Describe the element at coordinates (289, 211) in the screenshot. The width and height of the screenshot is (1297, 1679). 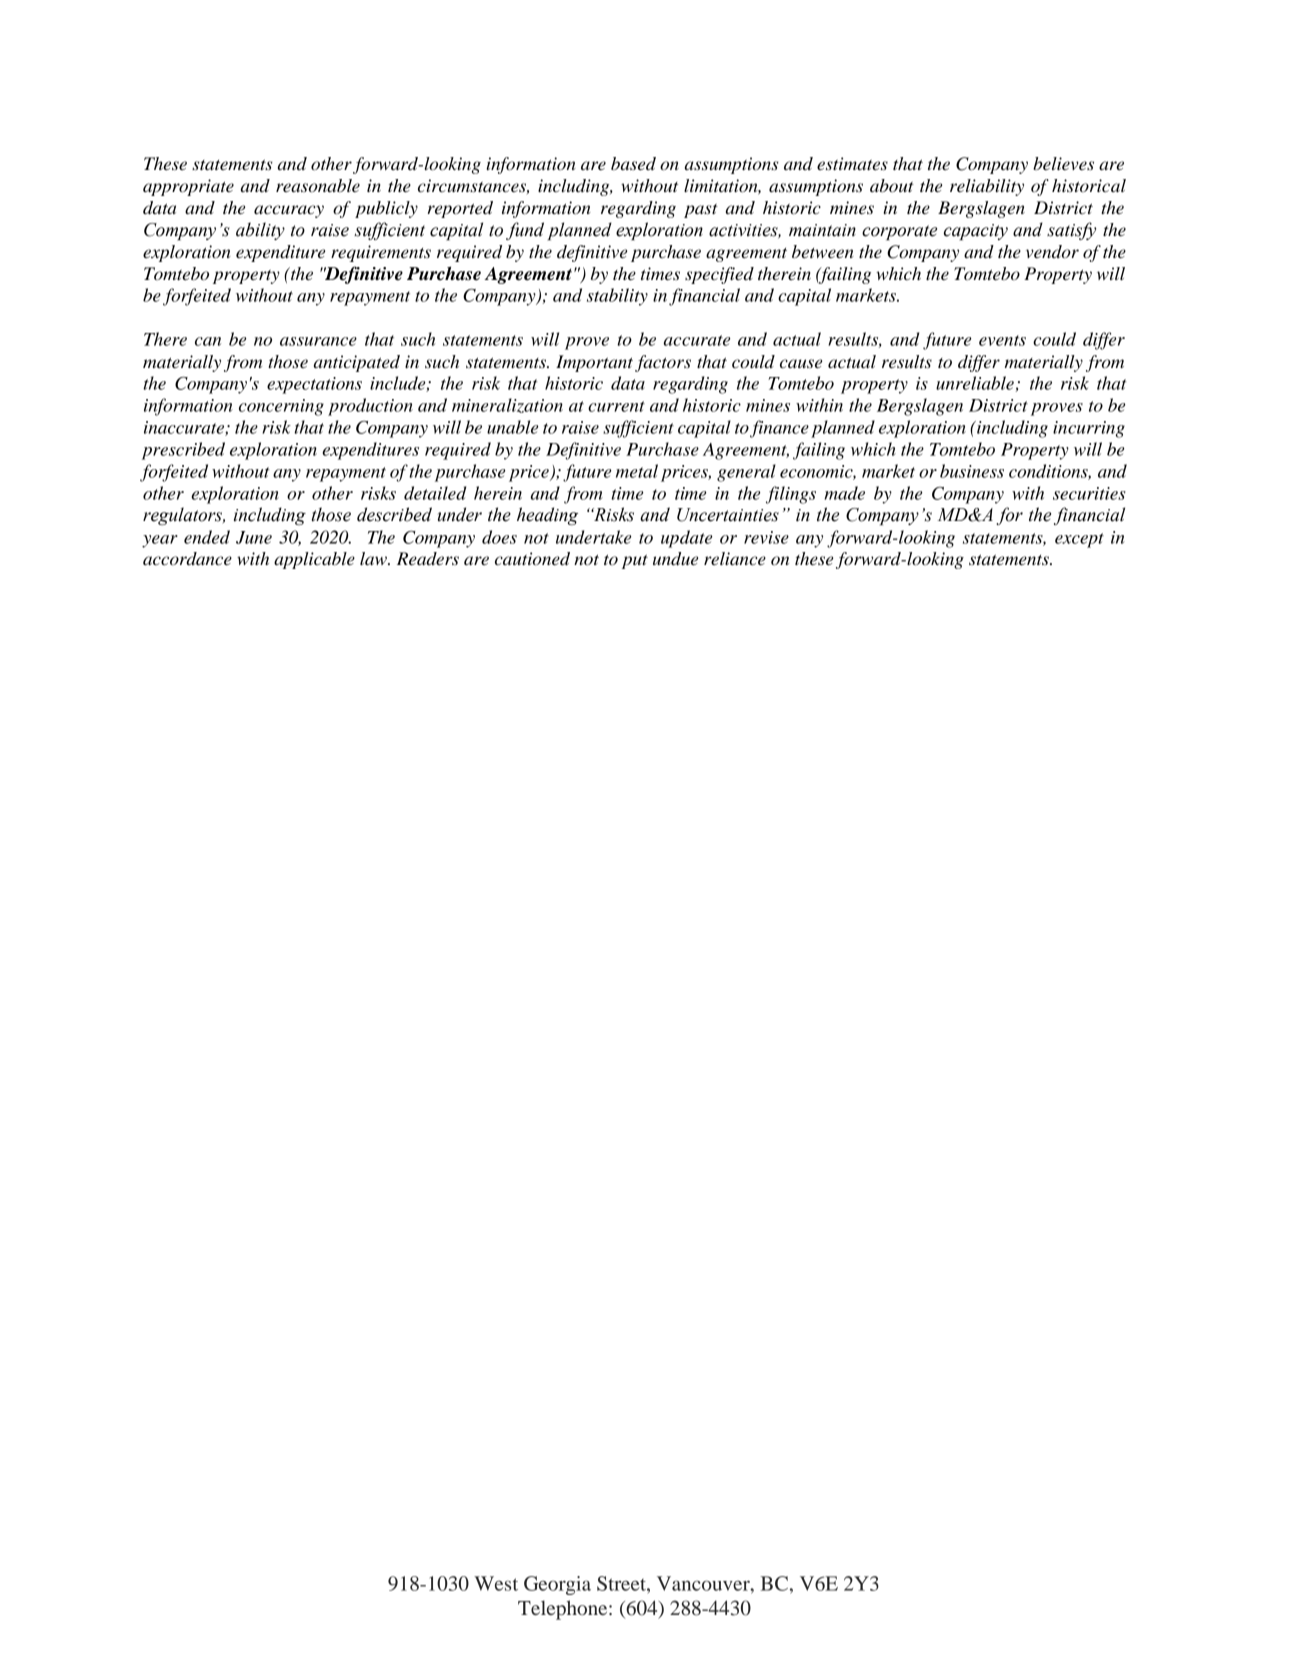
I see `accuracy` at that location.
